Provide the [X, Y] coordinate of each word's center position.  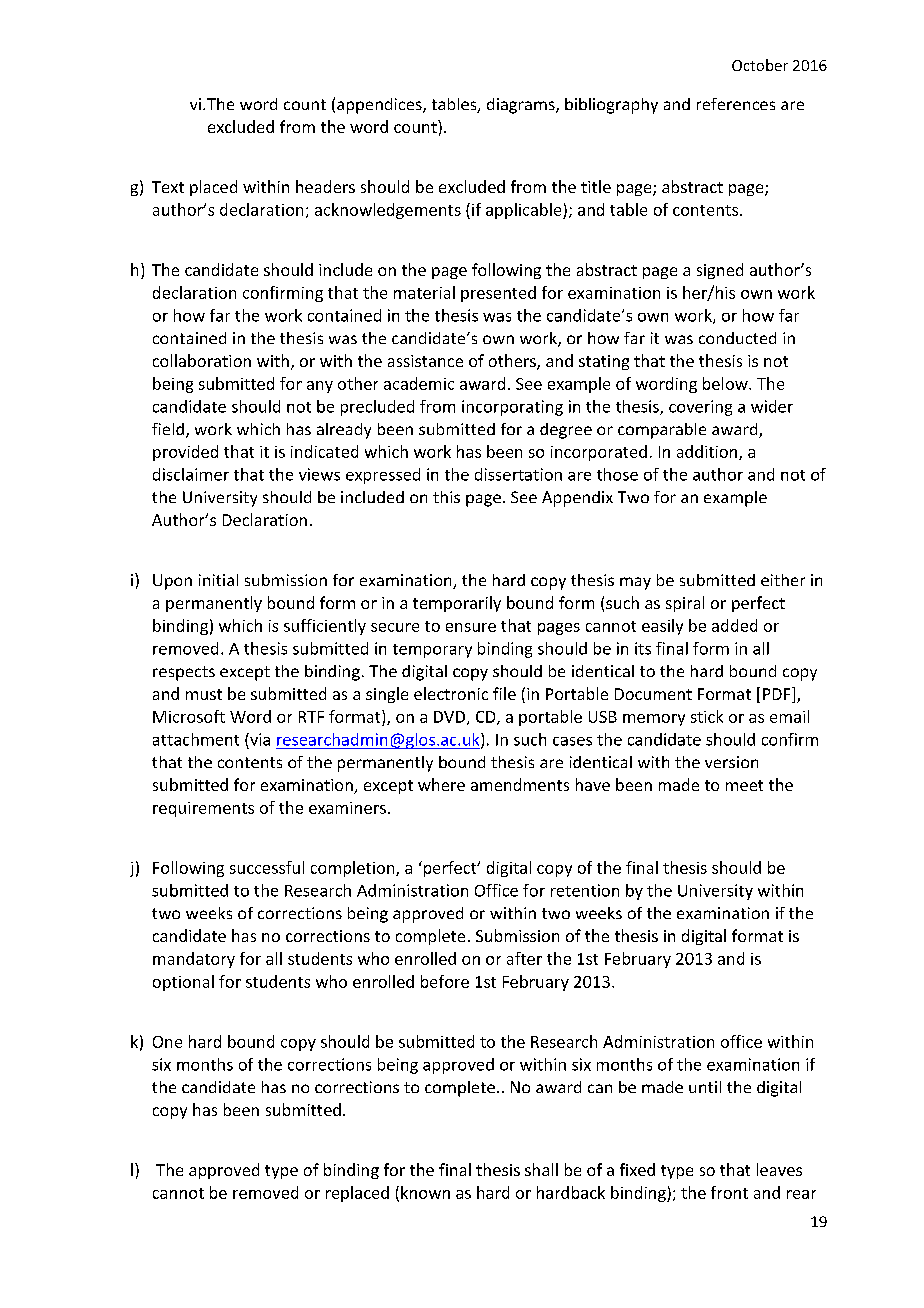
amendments [520, 784]
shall [541, 1169]
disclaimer [191, 474]
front [729, 1192]
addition [708, 452]
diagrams [522, 106]
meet [744, 785]
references [736, 104]
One [167, 1042]
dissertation [518, 474]
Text [168, 187]
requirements [203, 809]
